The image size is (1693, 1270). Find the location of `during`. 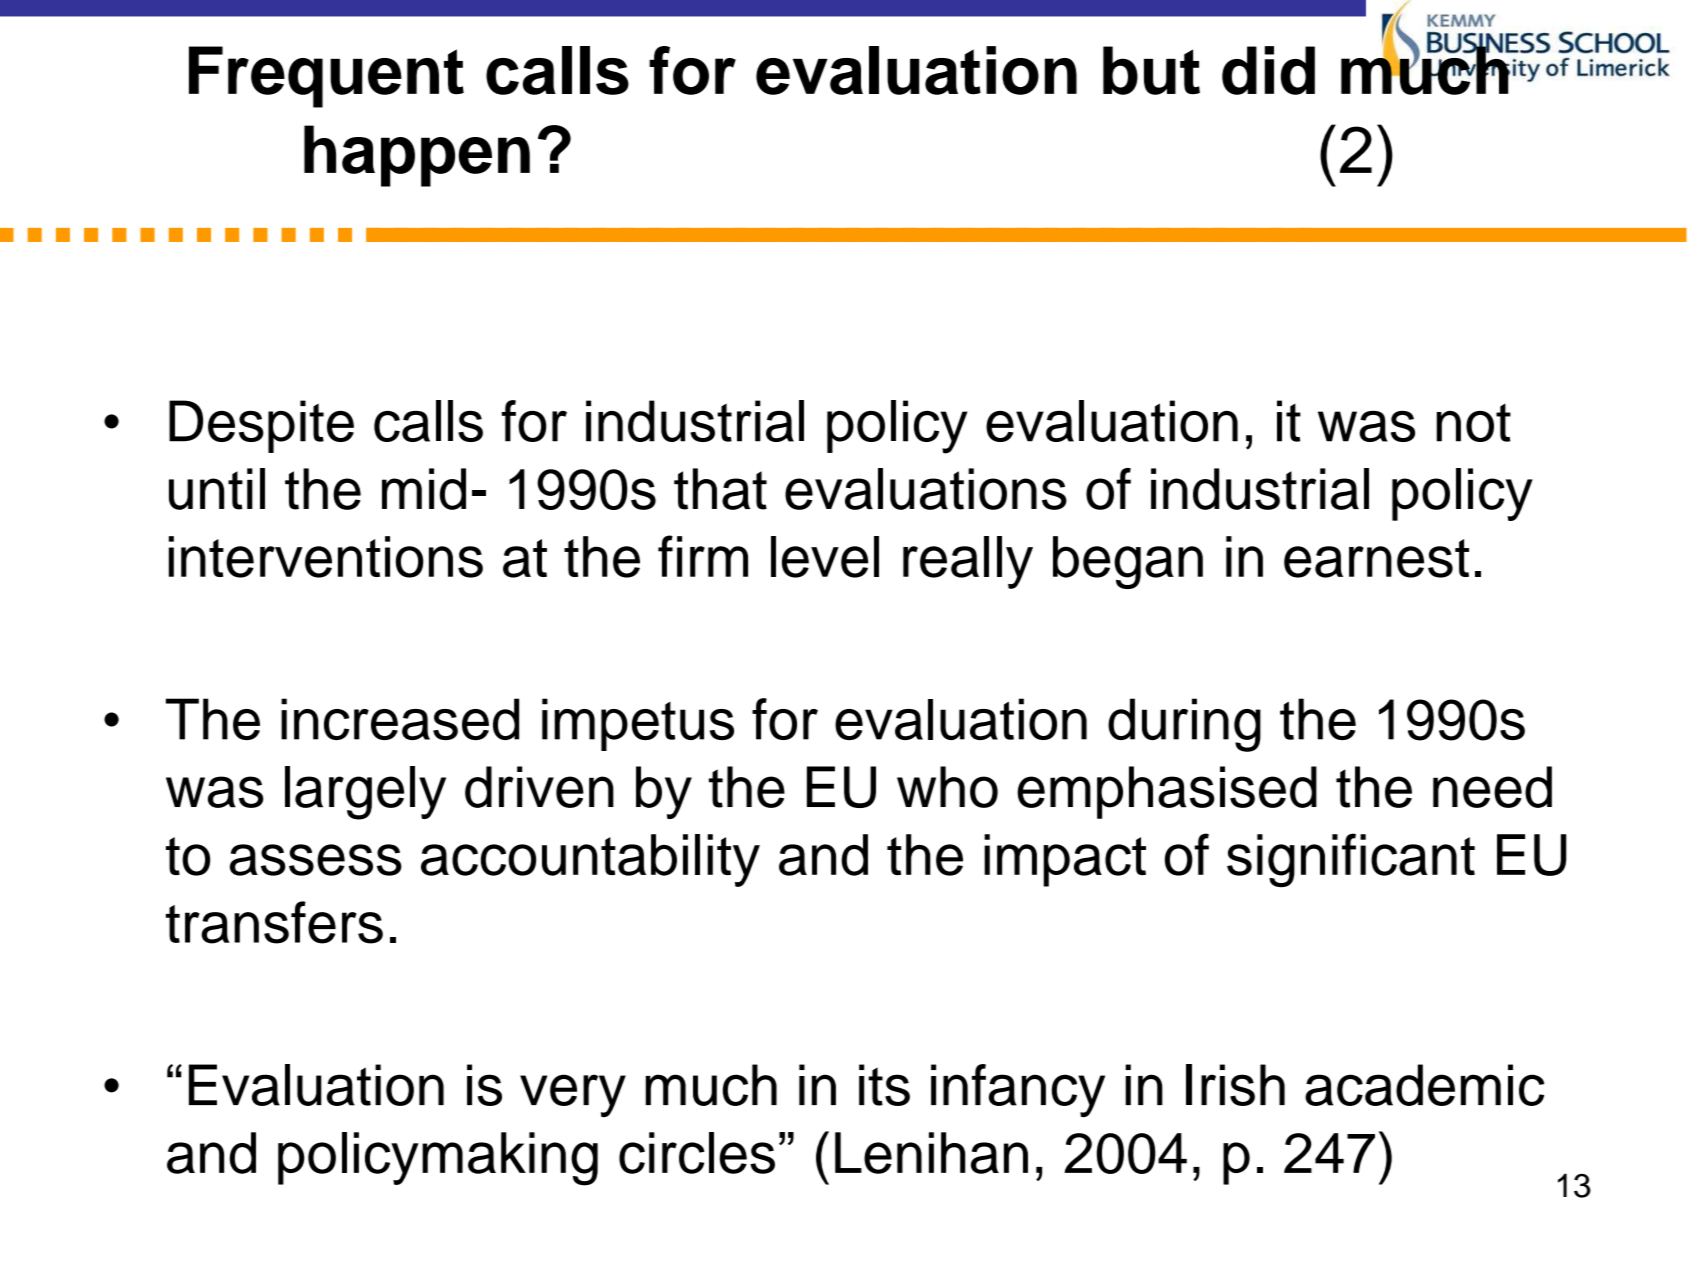

during is located at coordinates (1184, 725).
